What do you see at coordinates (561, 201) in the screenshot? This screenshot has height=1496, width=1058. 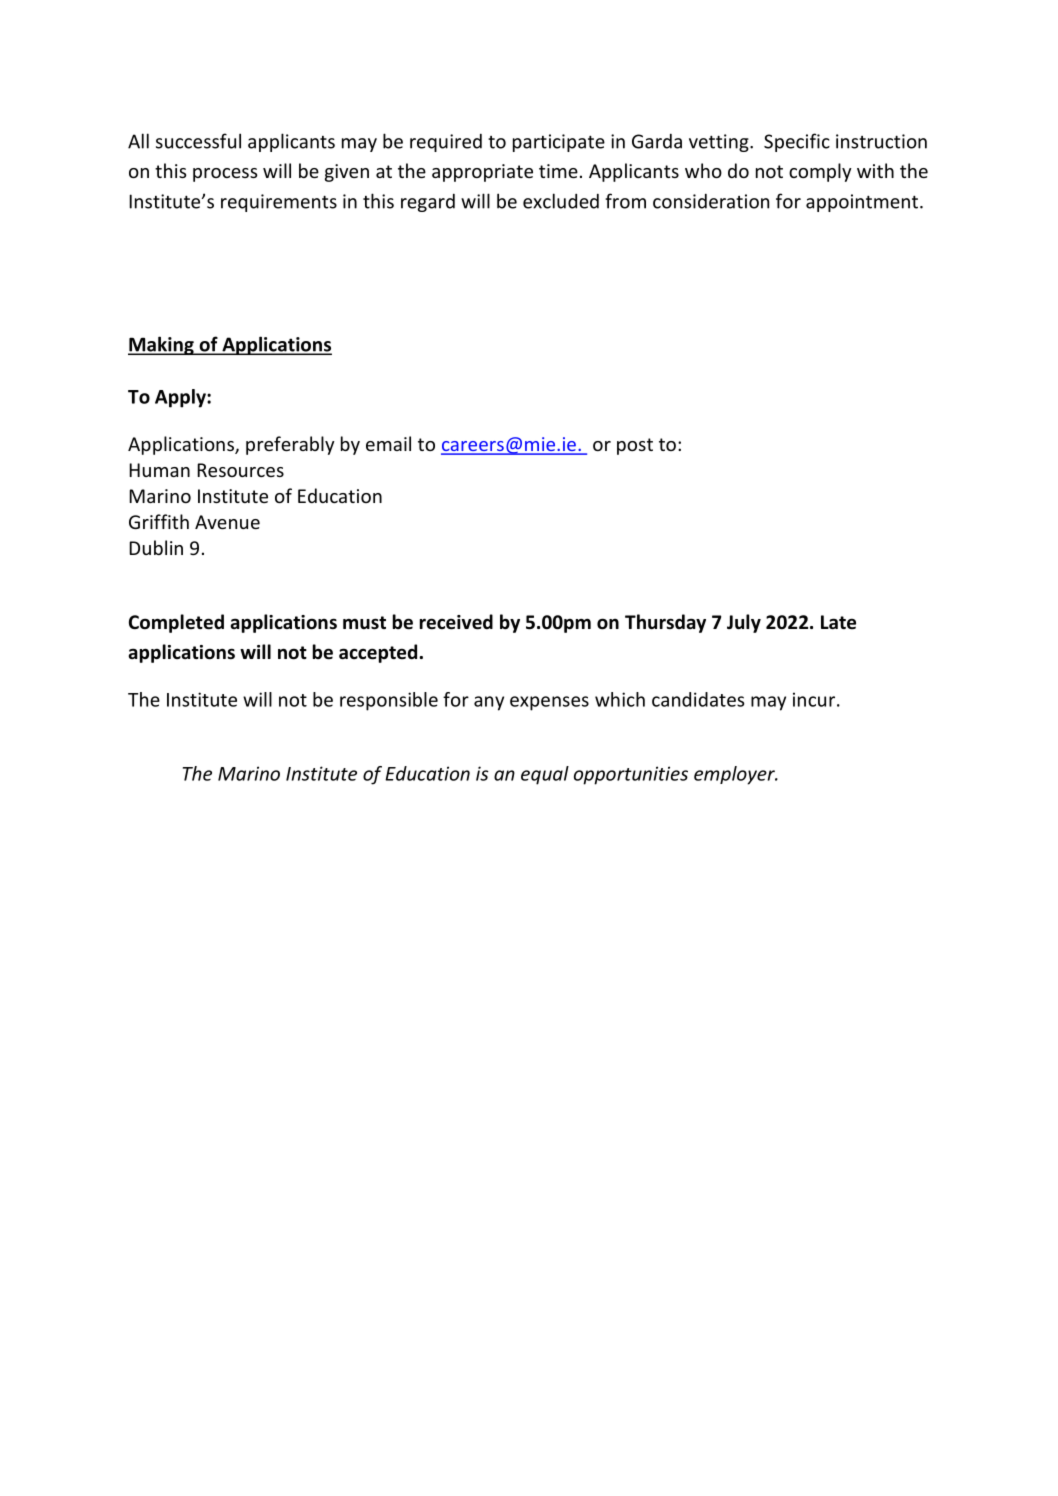 I see `excluded` at bounding box center [561, 201].
